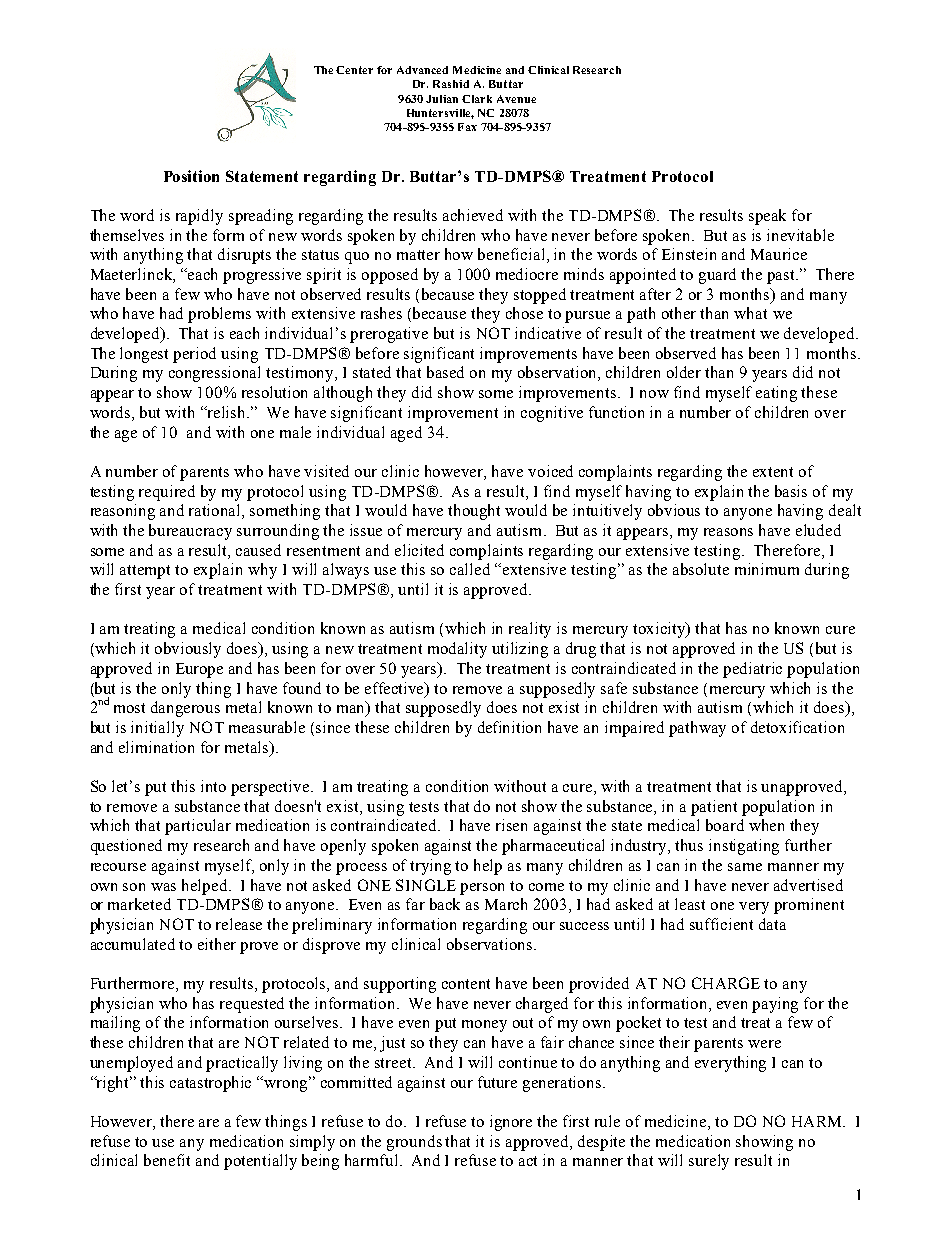 This screenshot has height=1233, width=952. I want to click on Position, so click(191, 176).
